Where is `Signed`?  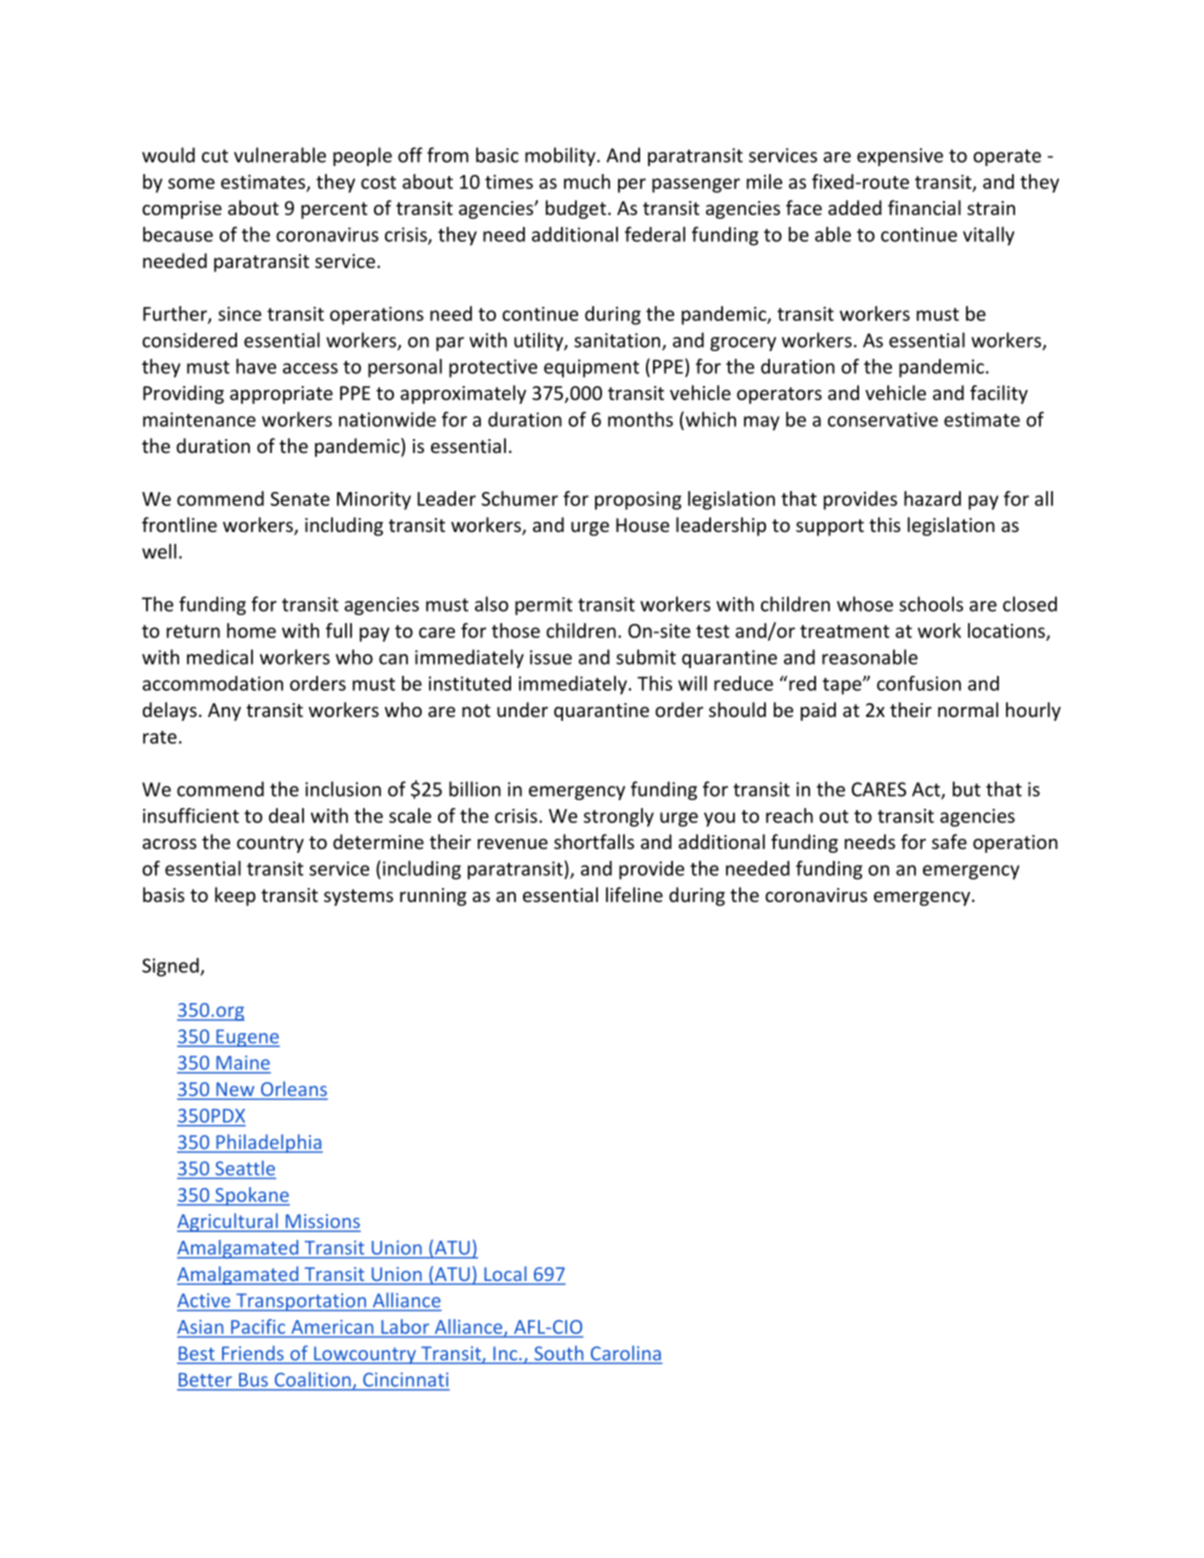
Signed is located at coordinates (171, 967).
